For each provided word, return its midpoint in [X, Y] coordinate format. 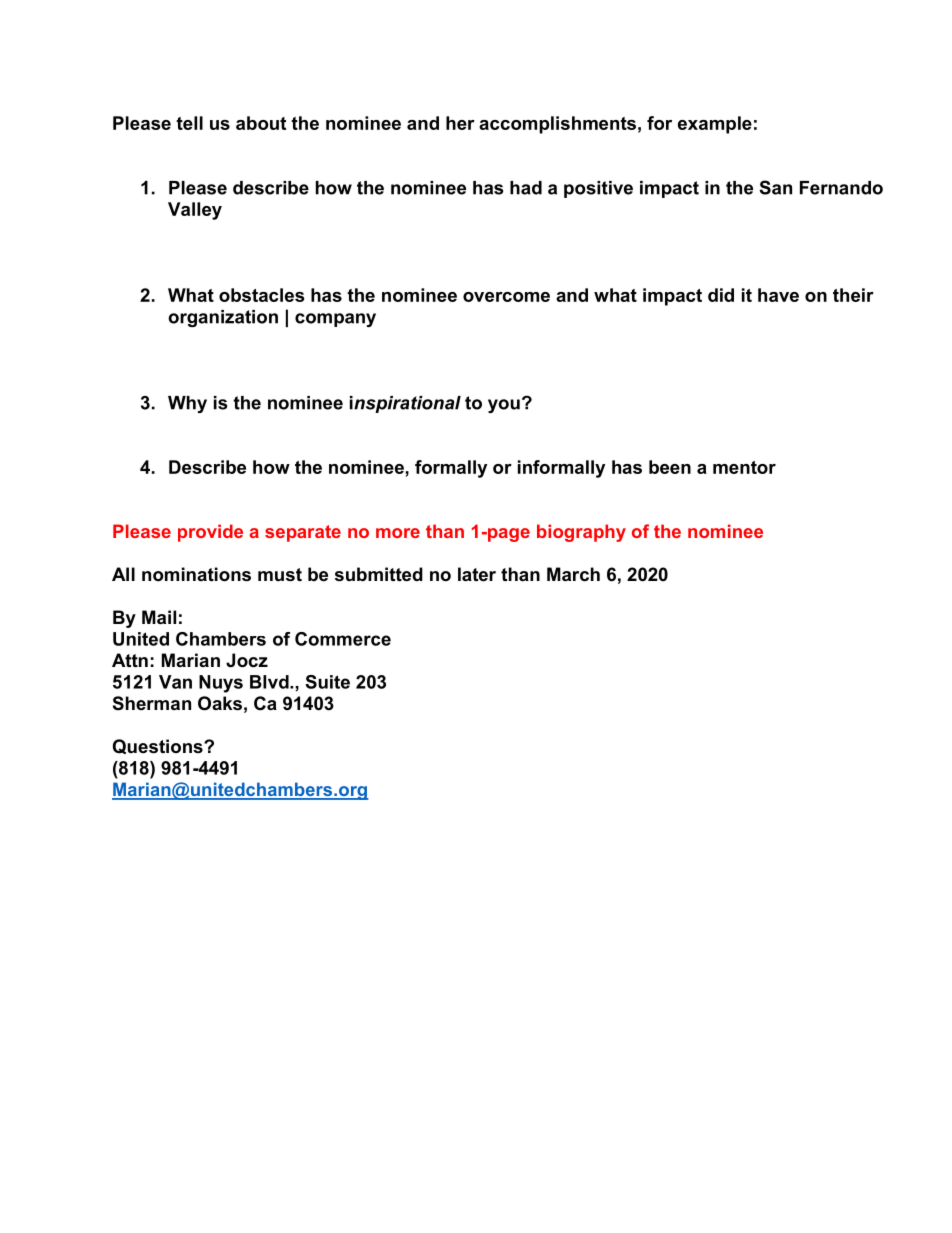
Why [187, 404]
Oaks [220, 703]
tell [189, 123]
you [504, 406]
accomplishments [557, 125]
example [715, 125]
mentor [744, 467]
